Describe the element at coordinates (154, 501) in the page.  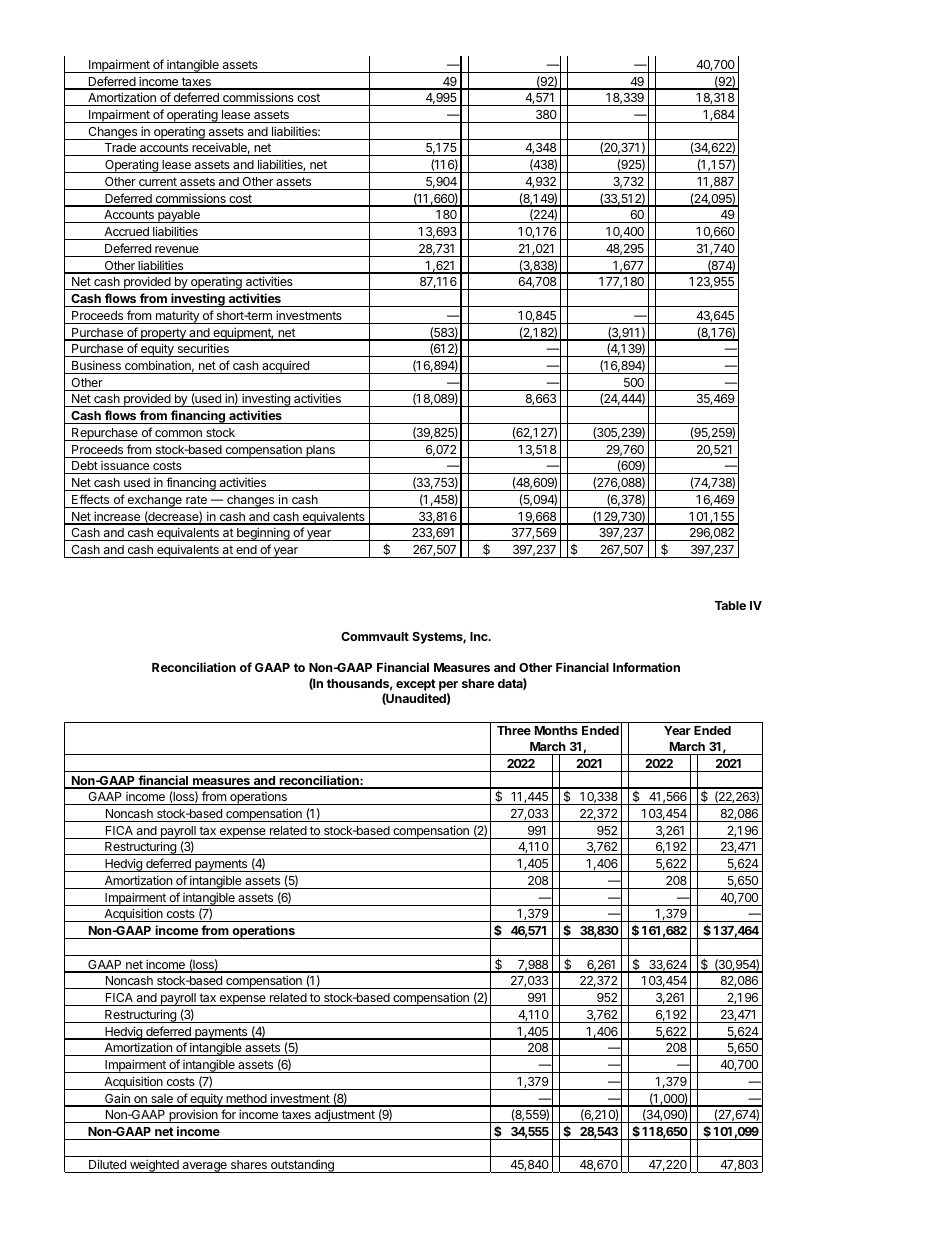
I see `exchange` at that location.
